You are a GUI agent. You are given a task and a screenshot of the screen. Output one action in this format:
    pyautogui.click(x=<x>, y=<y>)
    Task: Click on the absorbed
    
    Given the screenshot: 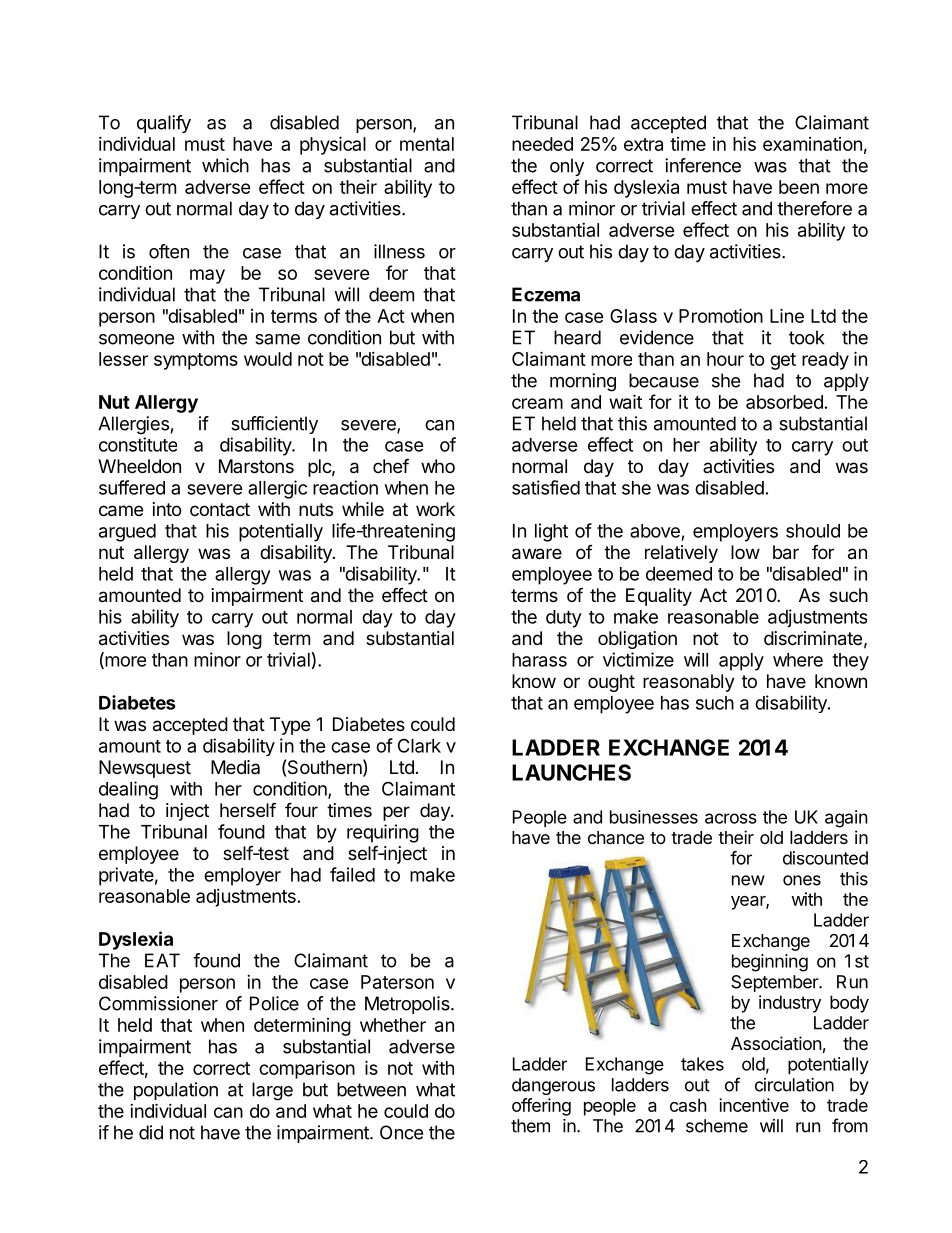 What is the action you would take?
    pyautogui.click(x=784, y=402)
